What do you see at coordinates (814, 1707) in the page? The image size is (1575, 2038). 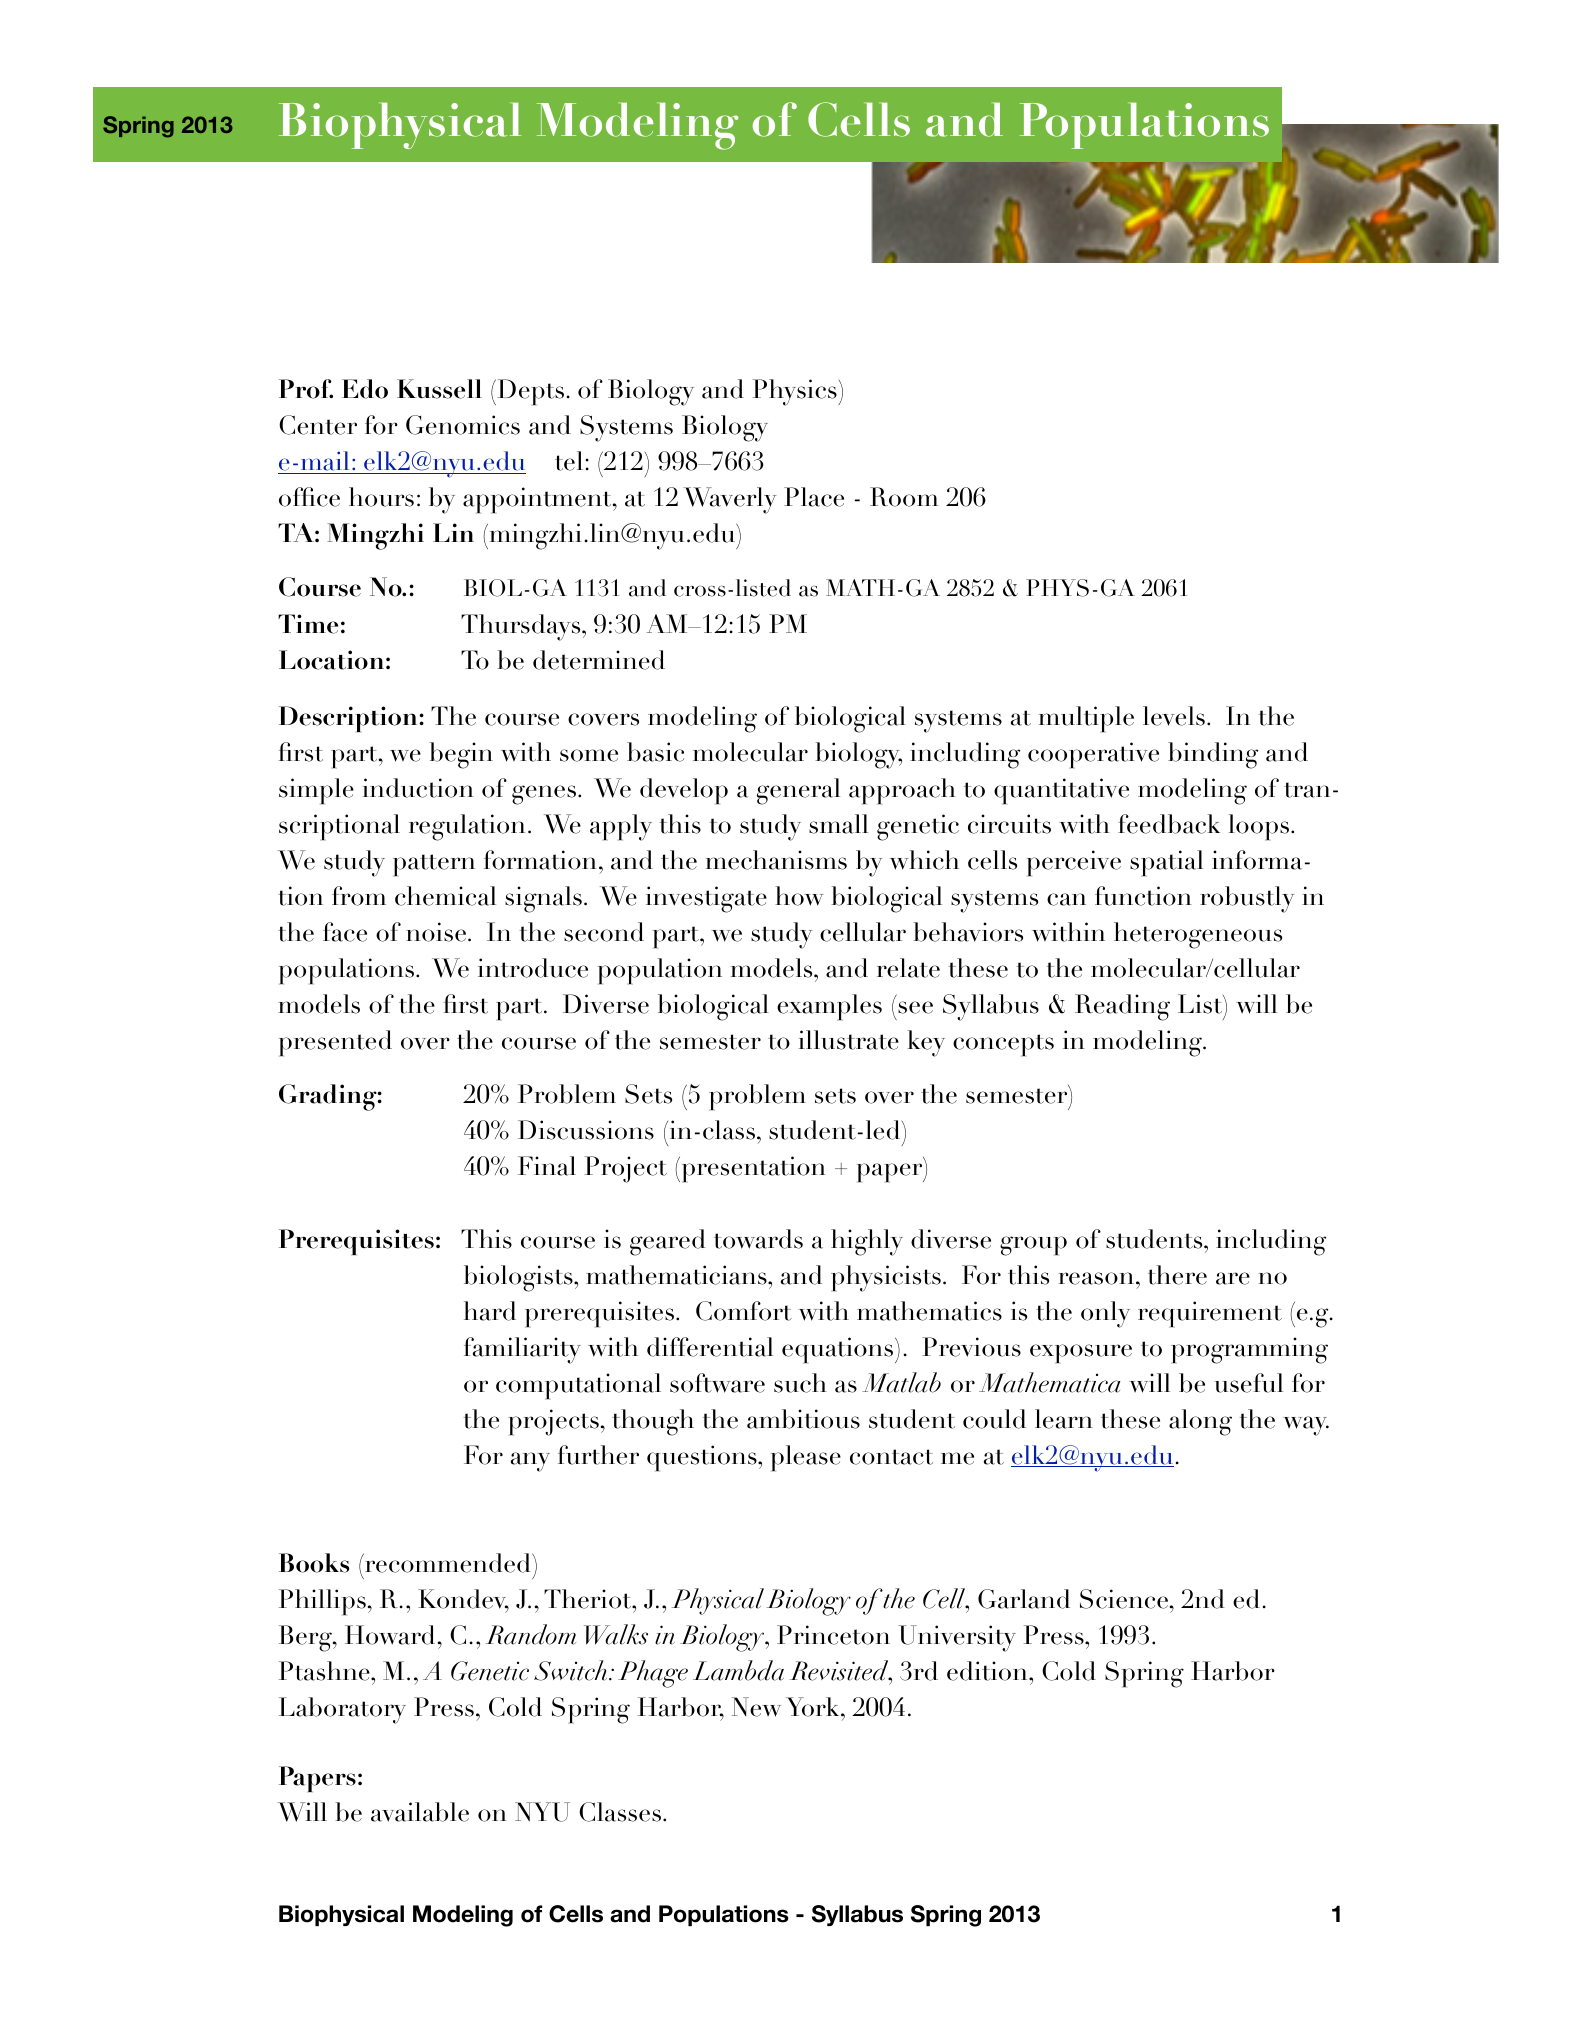 I see `York` at bounding box center [814, 1707].
